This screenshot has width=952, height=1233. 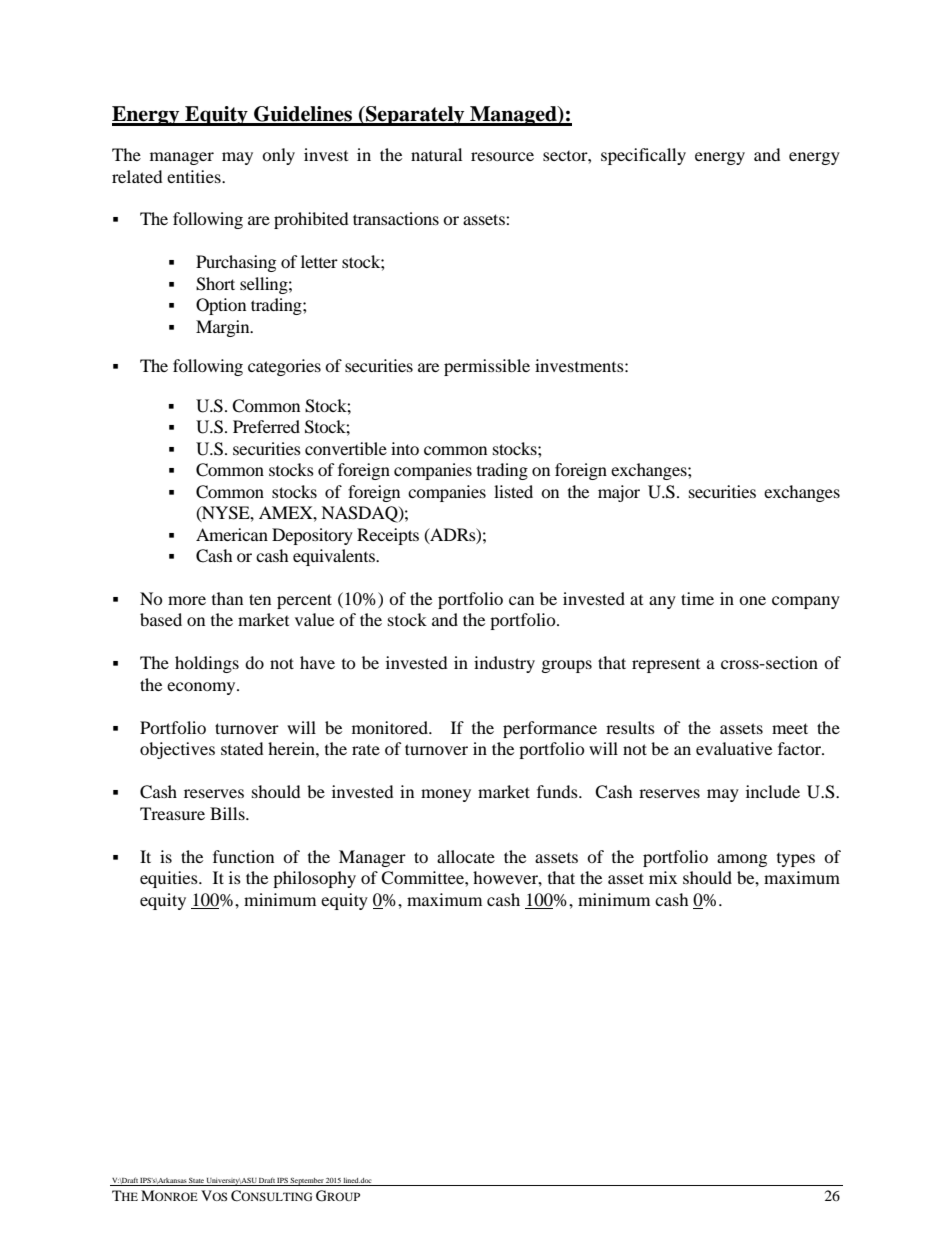 What do you see at coordinates (466, 856) in the screenshot?
I see `allocate` at bounding box center [466, 856].
